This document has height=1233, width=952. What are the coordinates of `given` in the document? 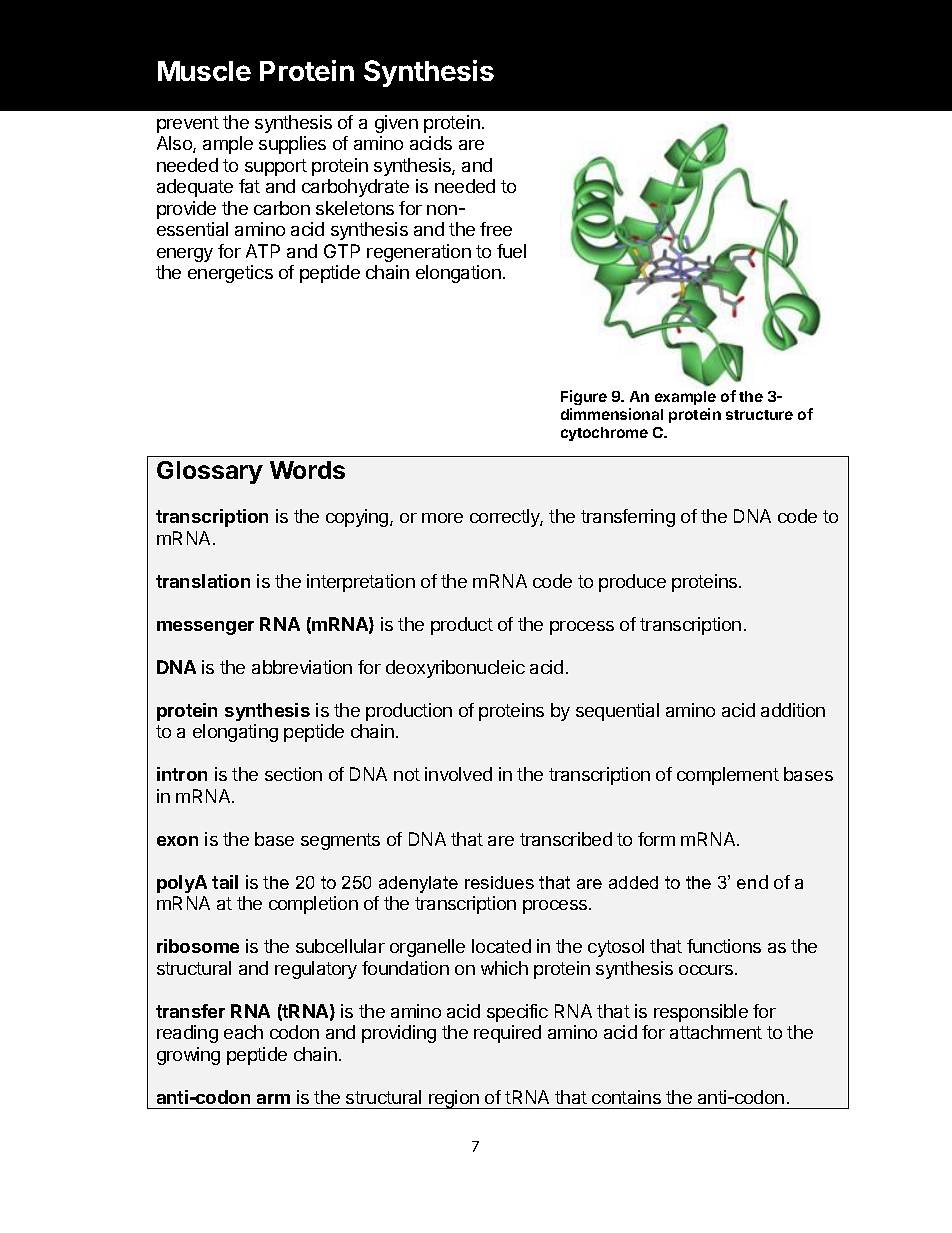 It's located at (396, 124).
